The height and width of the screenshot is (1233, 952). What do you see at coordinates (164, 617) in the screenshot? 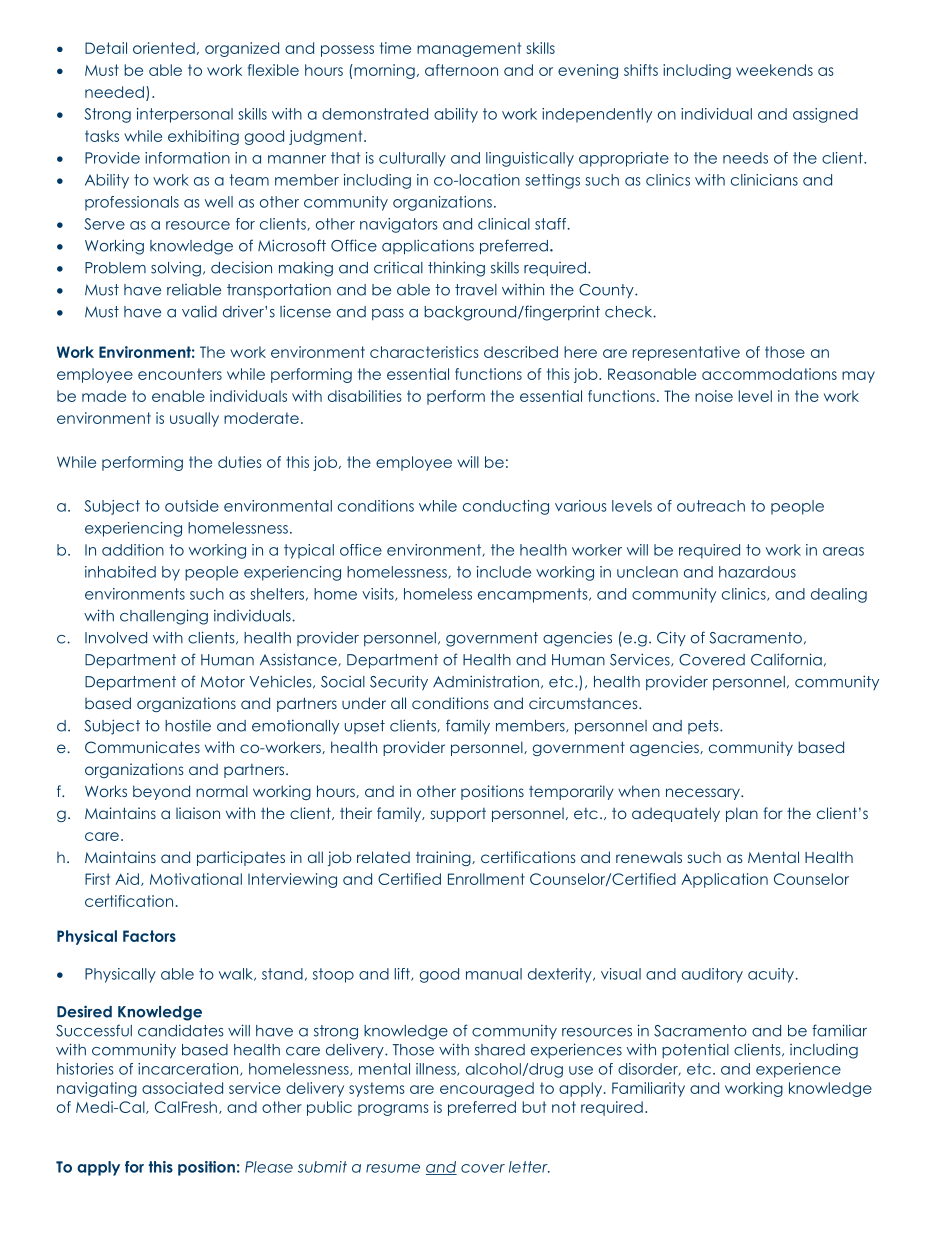
I see `challenging` at bounding box center [164, 617].
